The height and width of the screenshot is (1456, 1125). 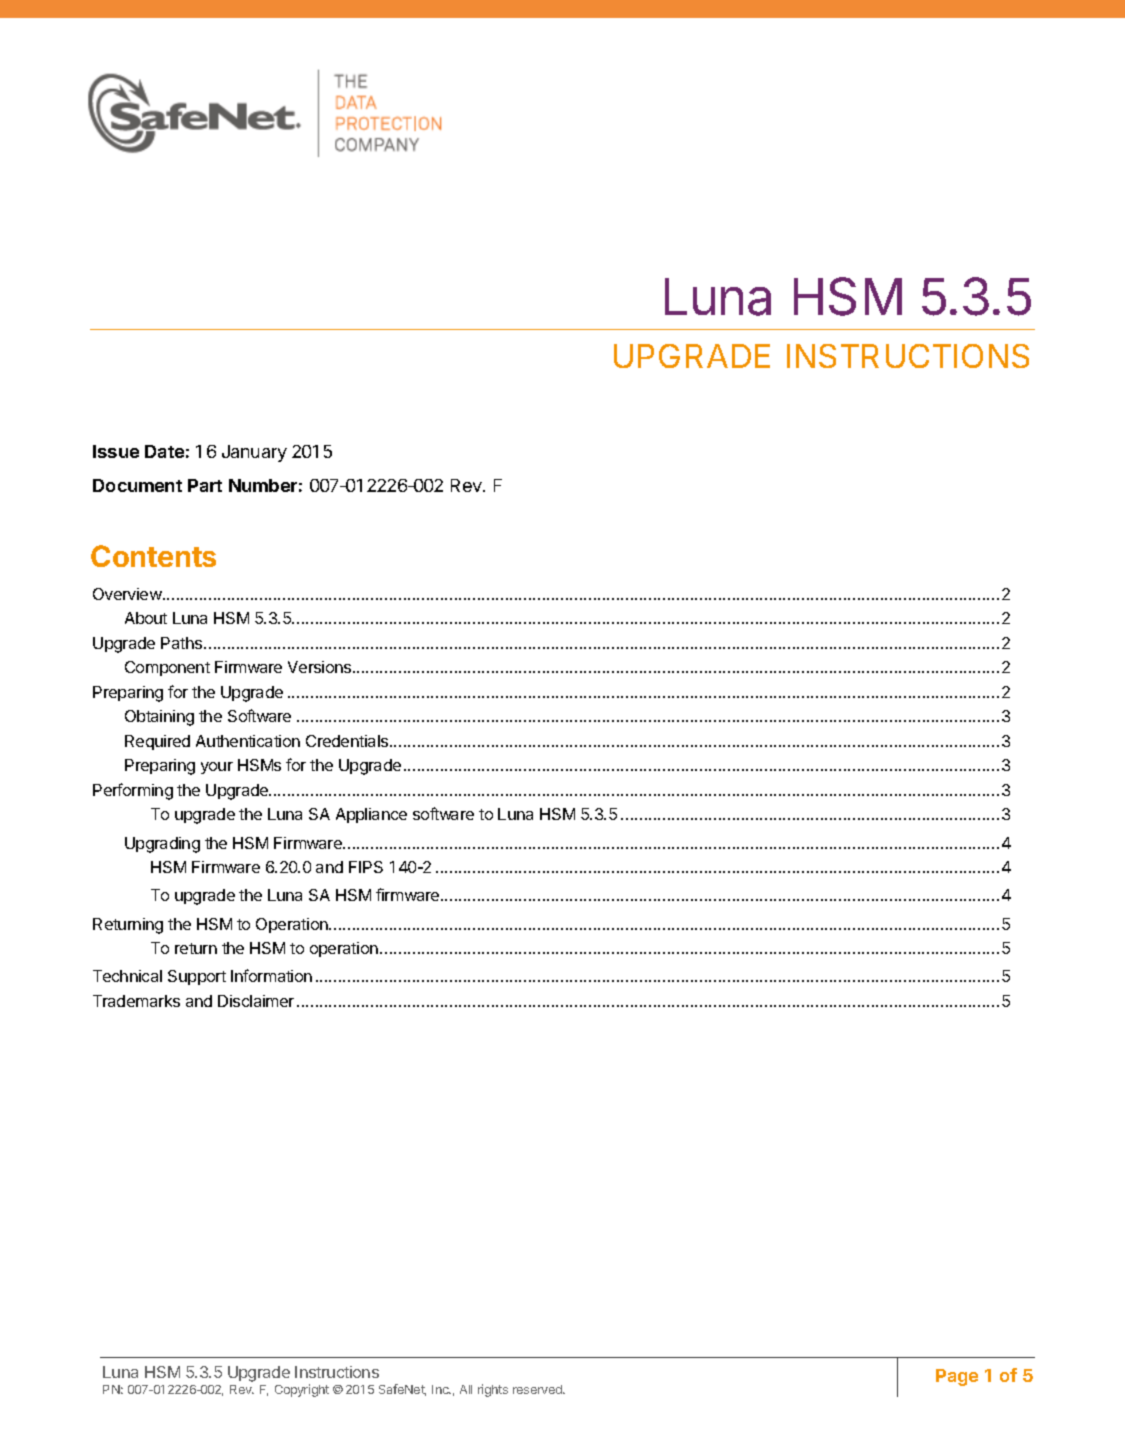 I want to click on January, so click(x=254, y=453).
